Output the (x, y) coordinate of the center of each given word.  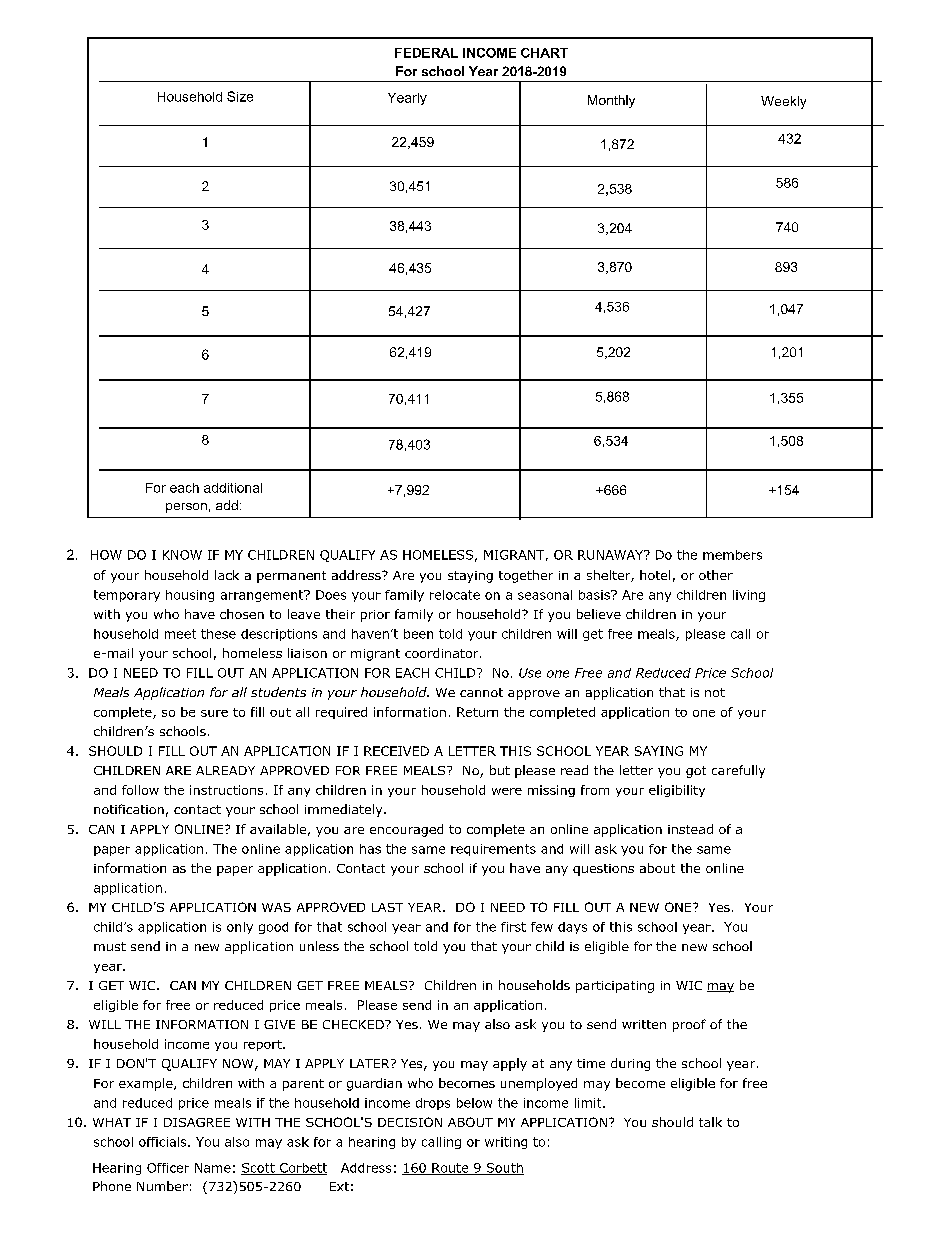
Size (240, 96)
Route (450, 1169)
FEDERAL (426, 53)
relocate (455, 595)
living (749, 596)
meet (180, 634)
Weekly (783, 102)
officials (164, 1142)
